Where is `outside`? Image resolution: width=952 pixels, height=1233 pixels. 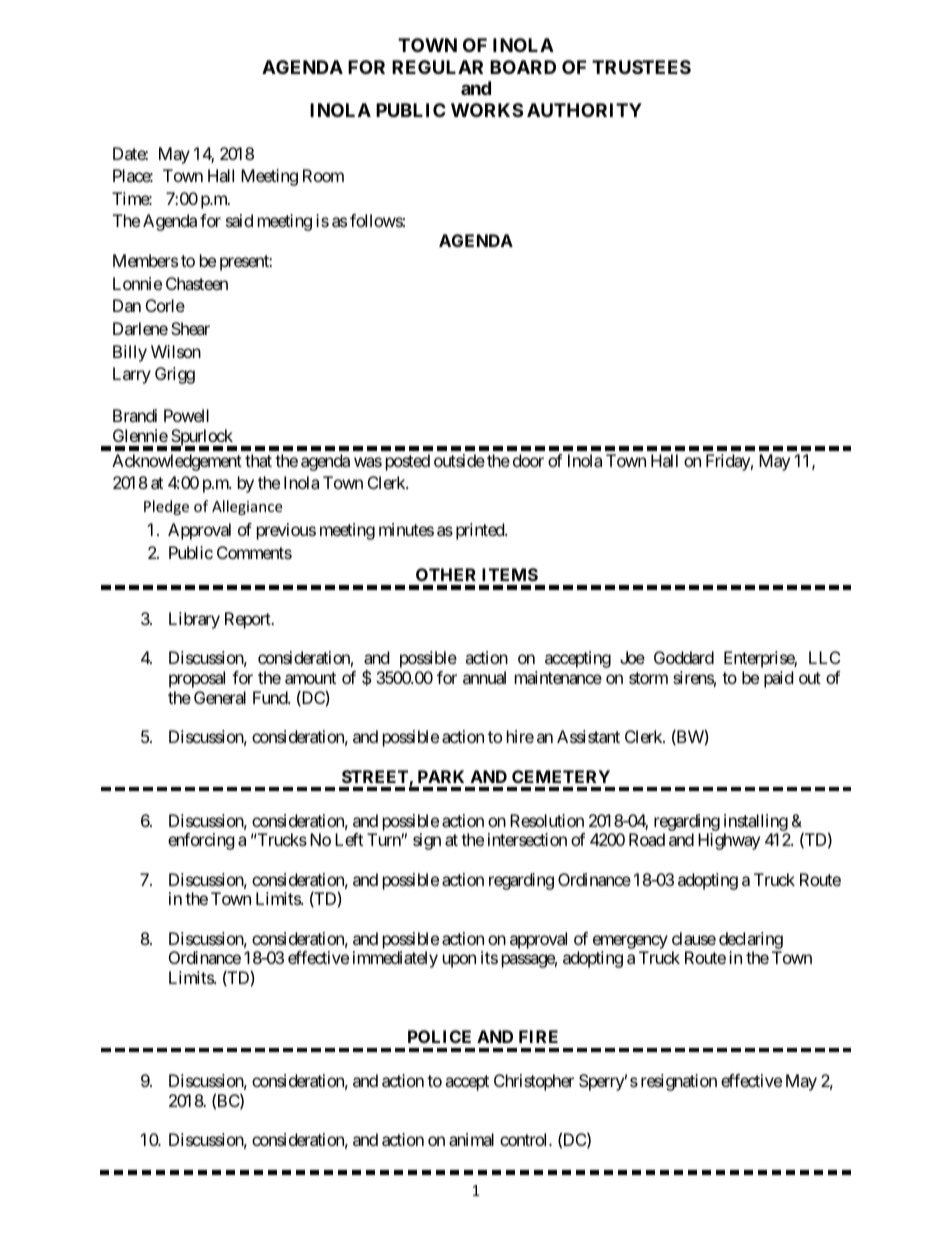
outside is located at coordinates (459, 460).
